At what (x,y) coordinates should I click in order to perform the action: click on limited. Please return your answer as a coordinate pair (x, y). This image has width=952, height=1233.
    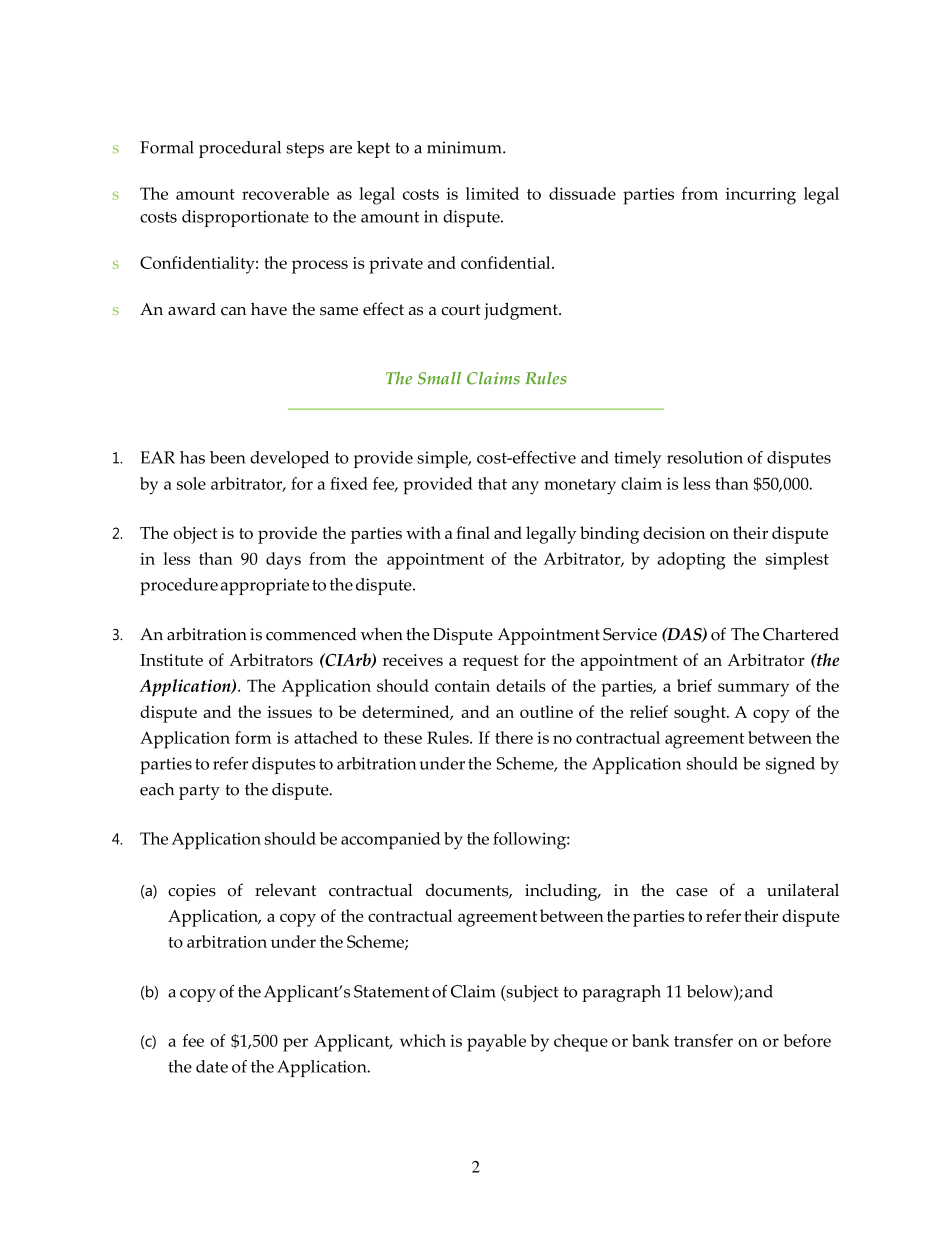
    Looking at the image, I should click on (492, 193).
